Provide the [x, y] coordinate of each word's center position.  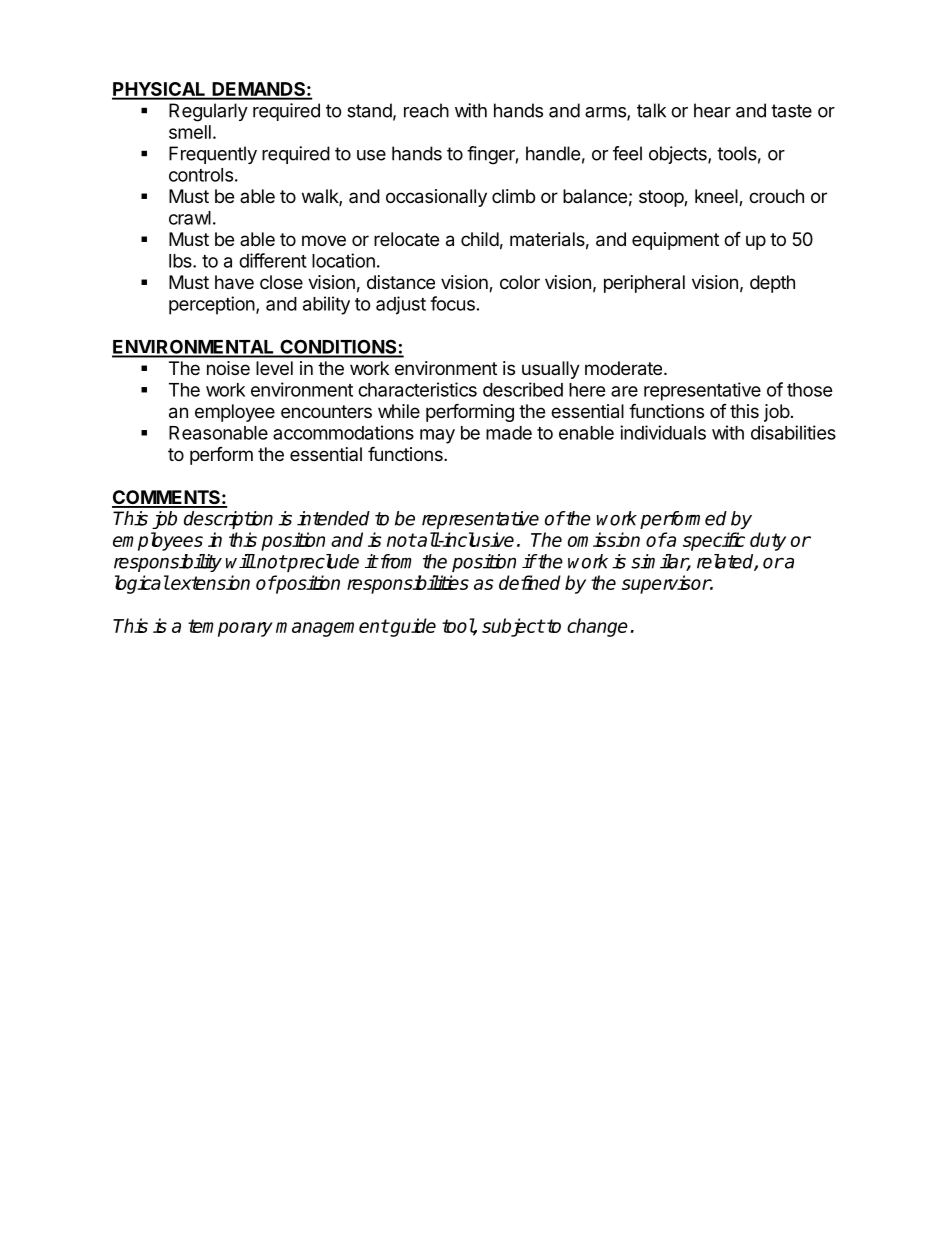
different [273, 260]
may [437, 436]
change [597, 627]
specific [714, 541]
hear [712, 110]
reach [426, 110]
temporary [230, 628]
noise [228, 368]
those [810, 390]
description [228, 520]
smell [190, 132]
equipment [675, 241]
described [523, 389]
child [480, 239]
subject [513, 627]
